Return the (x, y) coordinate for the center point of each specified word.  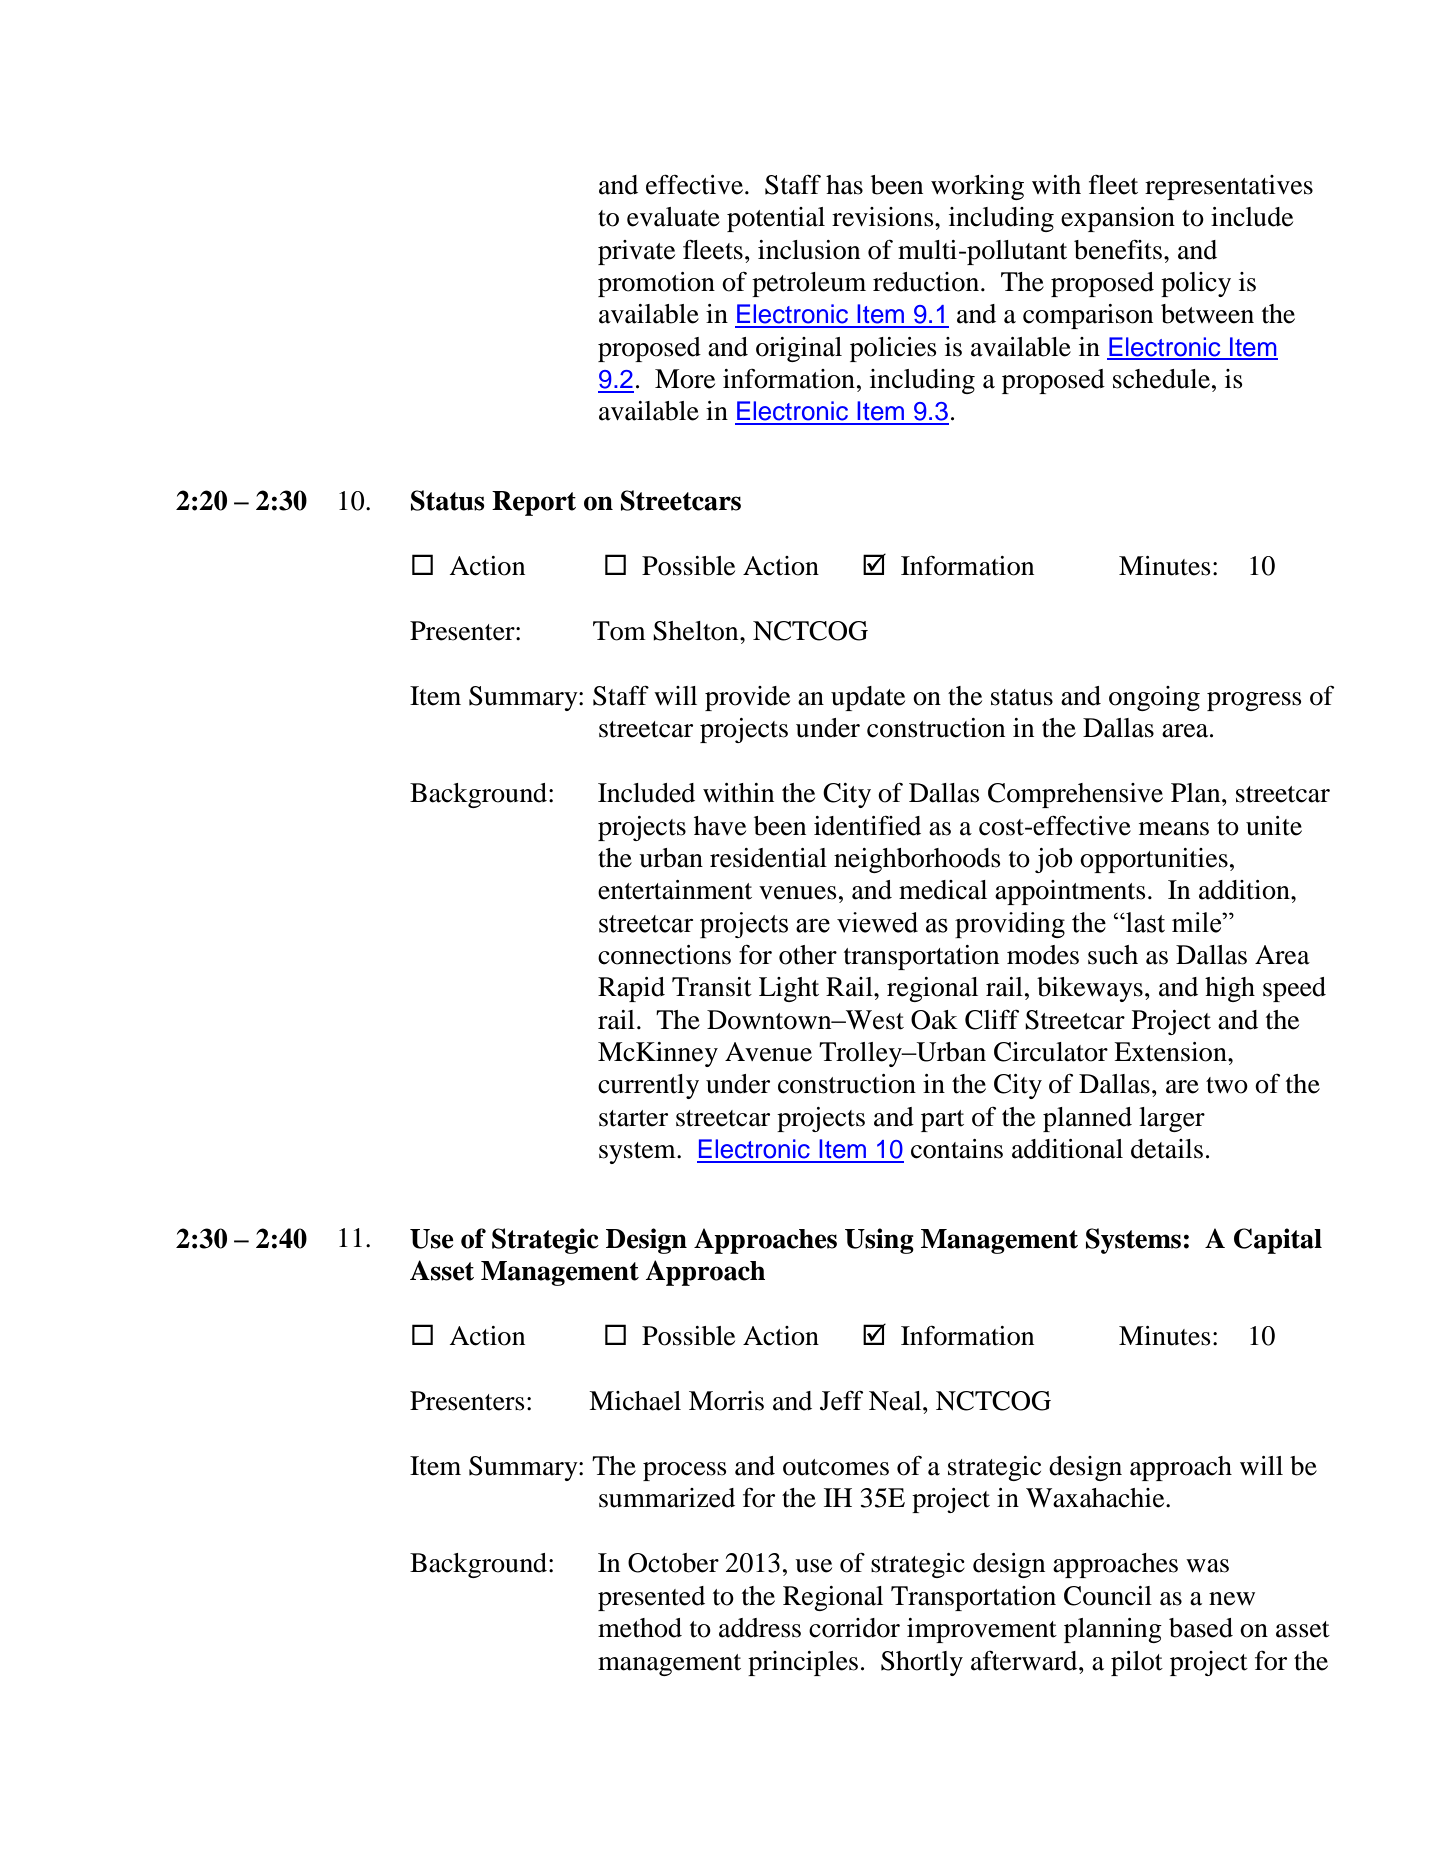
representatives (1229, 187)
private (636, 252)
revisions (884, 217)
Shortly (922, 1663)
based (1201, 1628)
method (640, 1628)
